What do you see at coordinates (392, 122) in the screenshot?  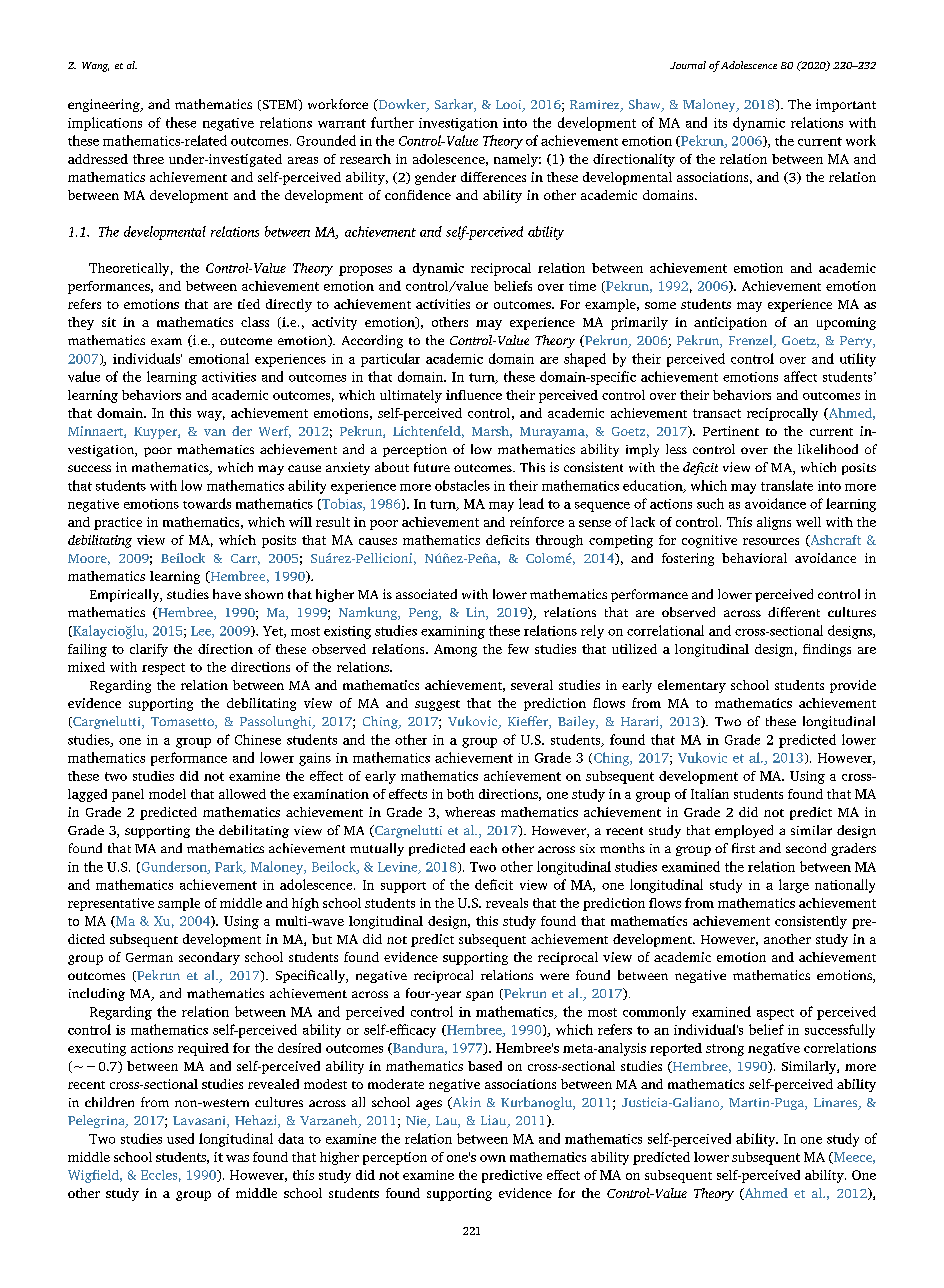 I see `further` at bounding box center [392, 122].
